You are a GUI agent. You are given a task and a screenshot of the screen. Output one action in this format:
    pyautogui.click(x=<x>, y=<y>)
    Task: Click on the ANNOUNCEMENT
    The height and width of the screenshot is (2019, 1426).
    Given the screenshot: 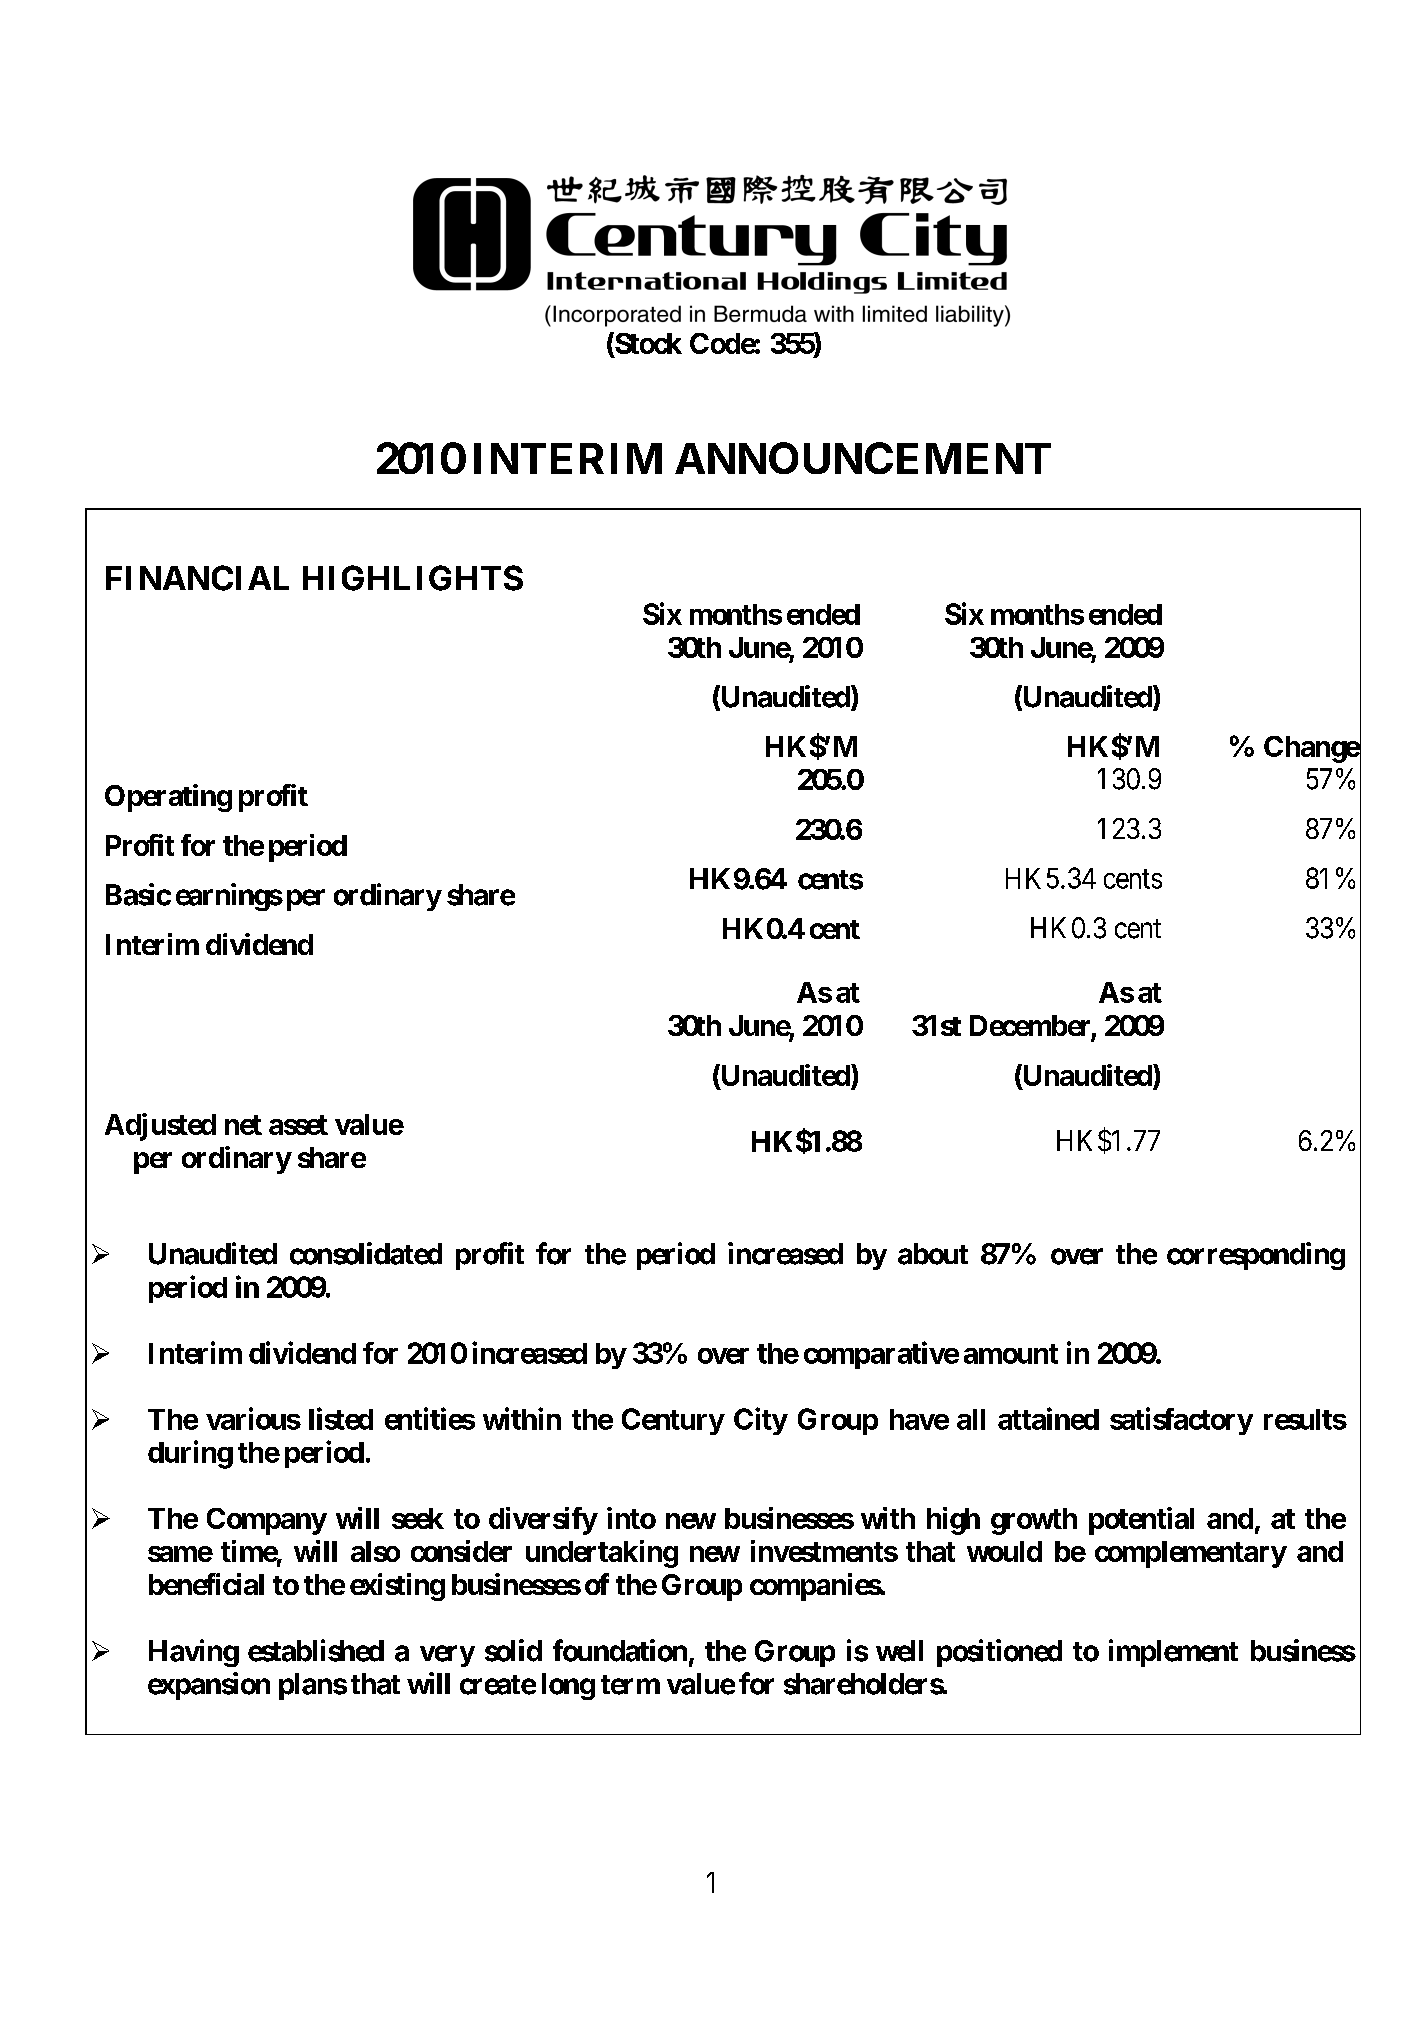 What is the action you would take?
    pyautogui.click(x=863, y=458)
